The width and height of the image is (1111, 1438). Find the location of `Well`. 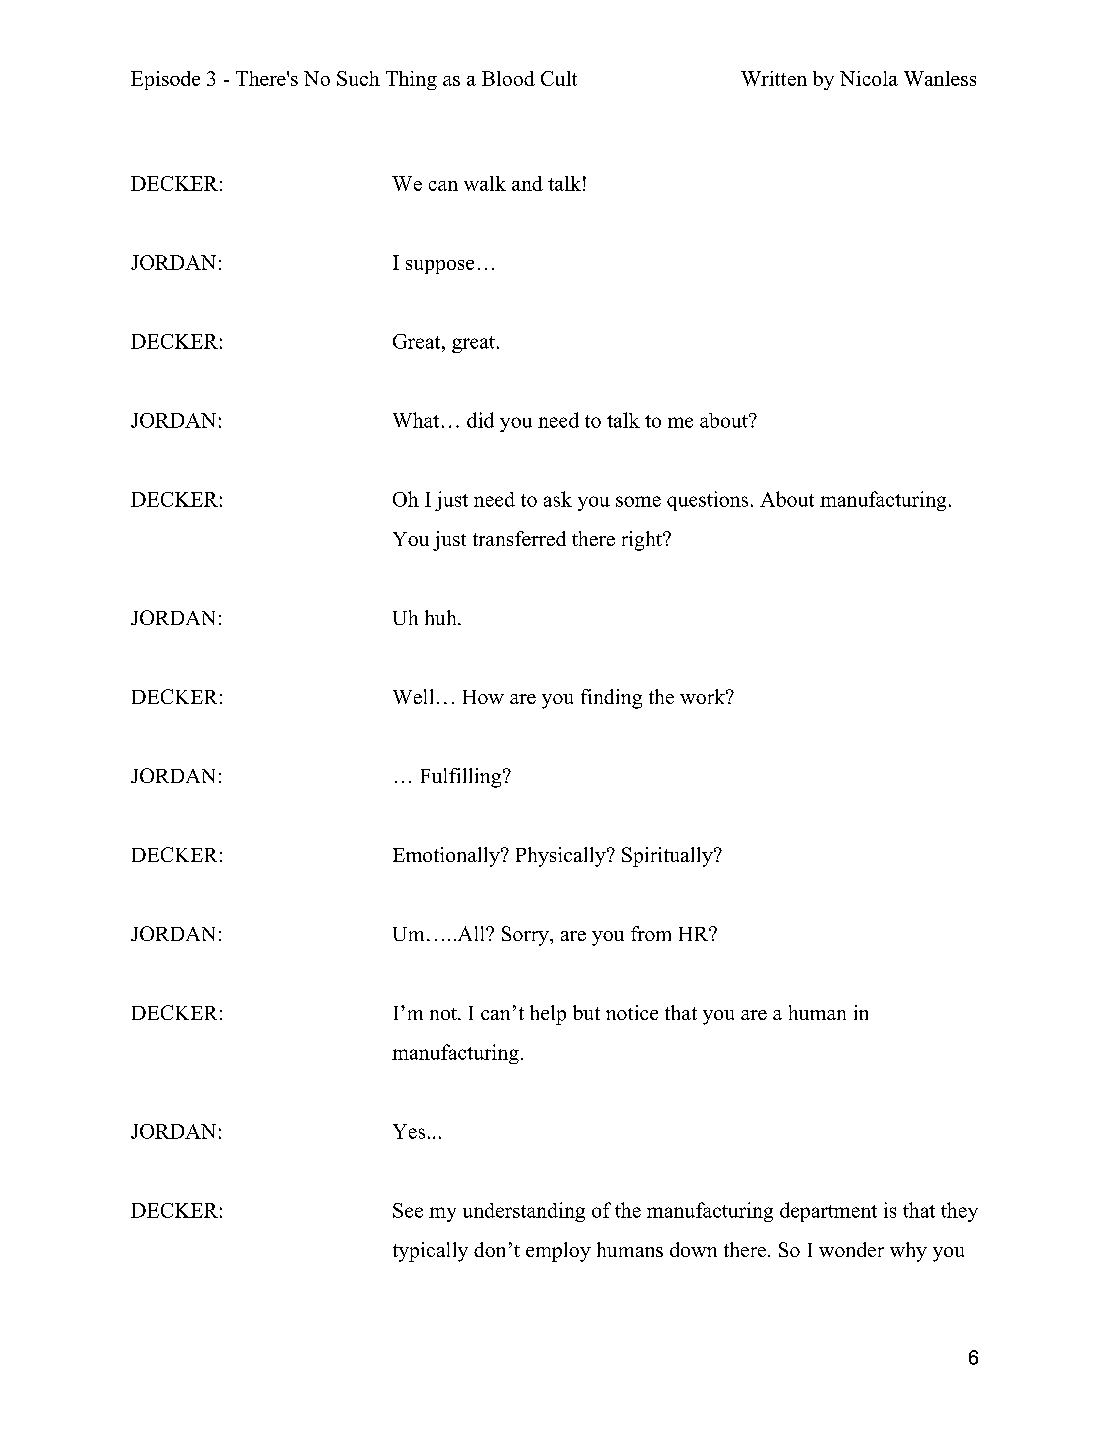

Well is located at coordinates (413, 696).
